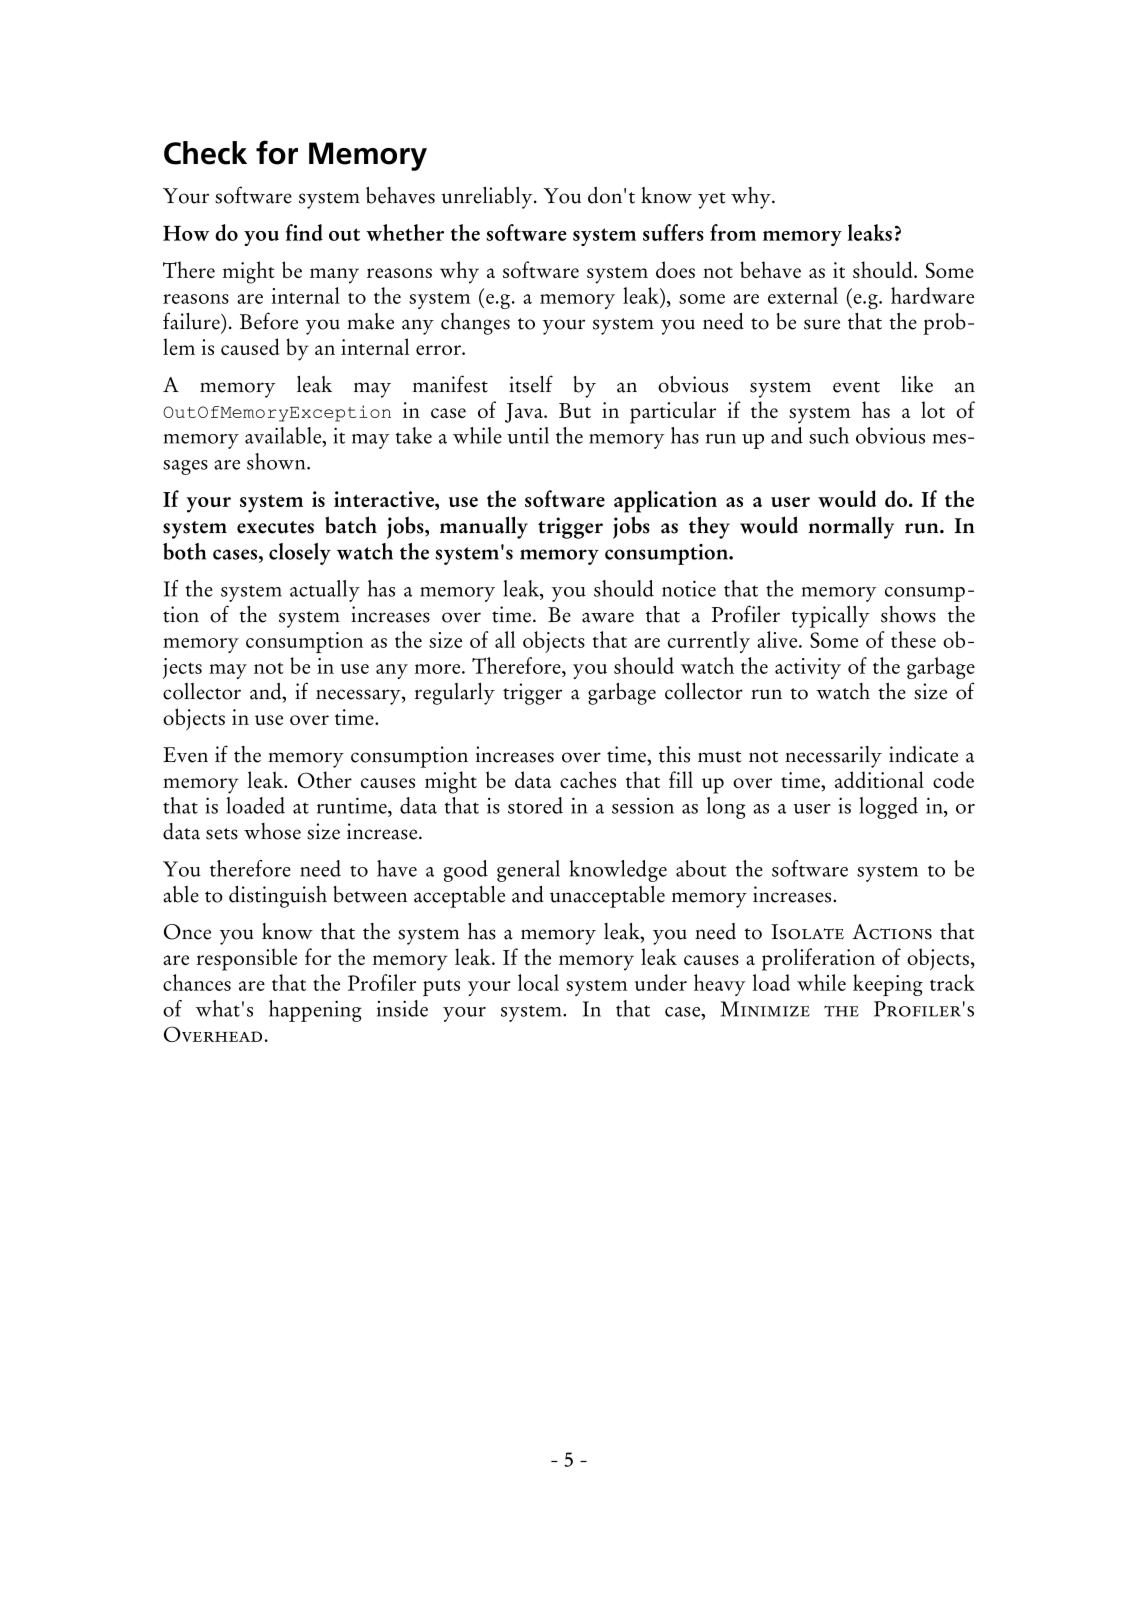 The image size is (1137, 1609). Describe the element at coordinates (830, 617) in the document. I see `typically` at that location.
